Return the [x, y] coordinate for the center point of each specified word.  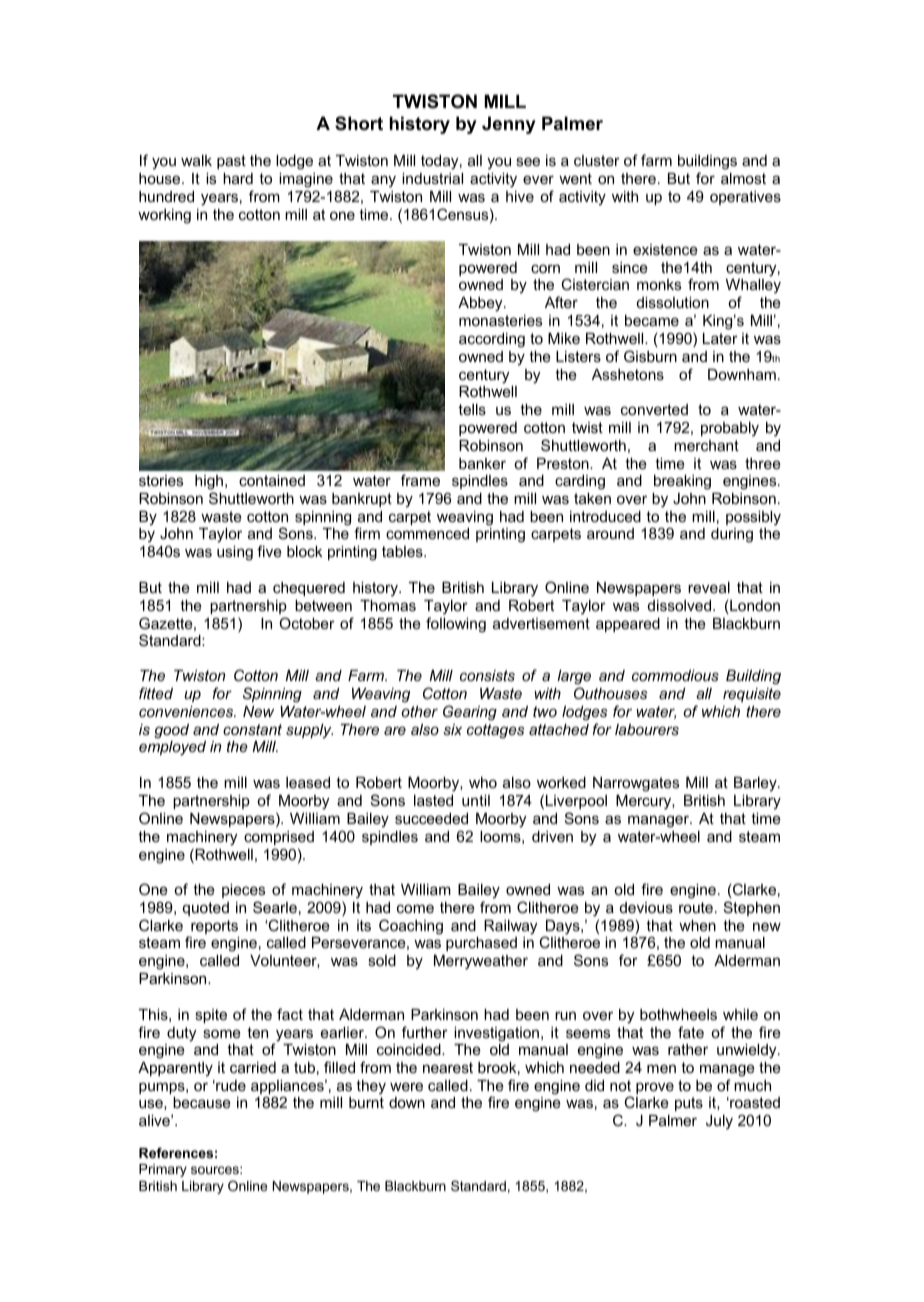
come [415, 908]
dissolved [681, 605]
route [696, 907]
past [231, 162]
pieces [243, 891]
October [307, 623]
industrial [432, 178]
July [719, 1122]
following [456, 625]
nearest [448, 1067]
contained [272, 480]
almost [743, 178]
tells [472, 409]
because [202, 1102]
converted [654, 409]
